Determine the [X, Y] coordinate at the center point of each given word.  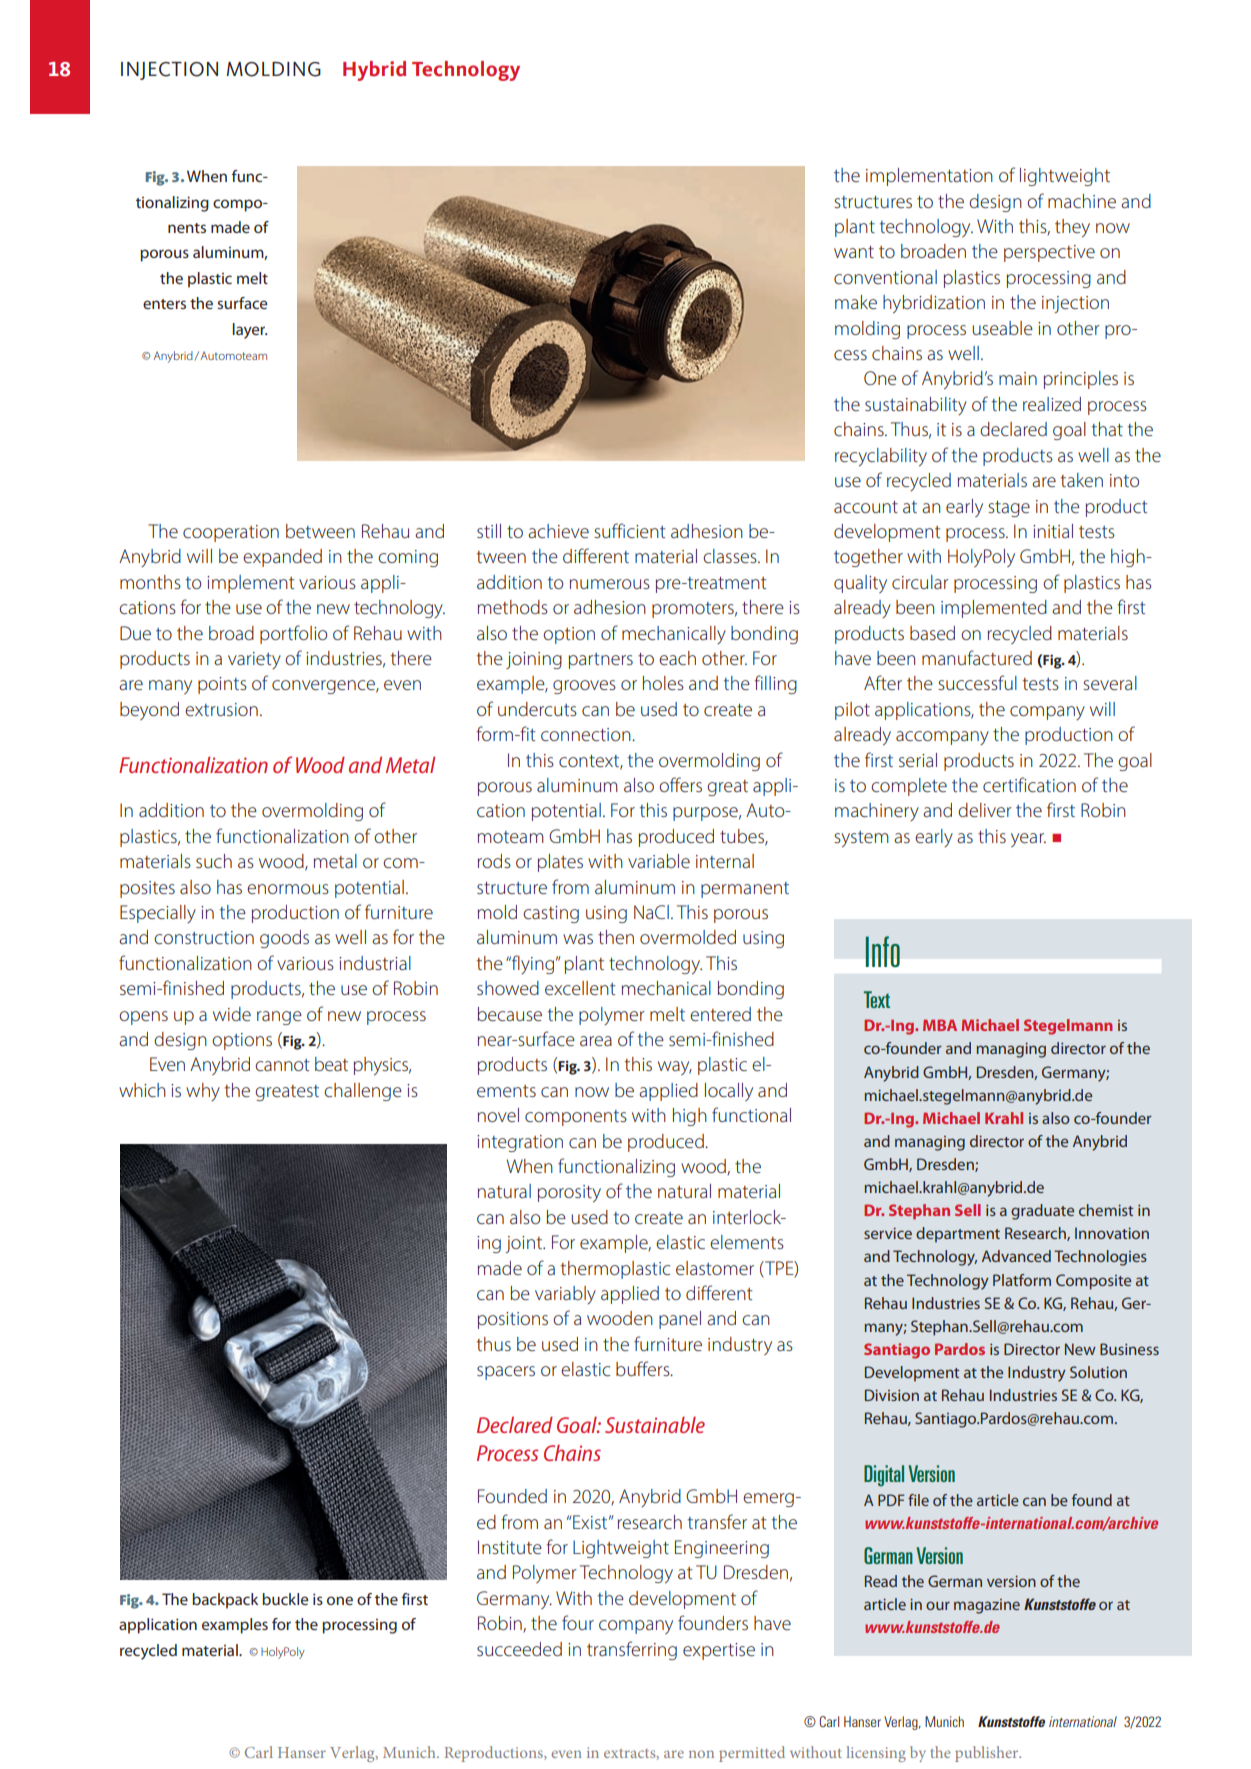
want [854, 252]
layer [250, 331]
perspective [1049, 253]
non [701, 1754]
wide [232, 1014]
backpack [225, 1601]
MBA [940, 1025]
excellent [580, 988]
